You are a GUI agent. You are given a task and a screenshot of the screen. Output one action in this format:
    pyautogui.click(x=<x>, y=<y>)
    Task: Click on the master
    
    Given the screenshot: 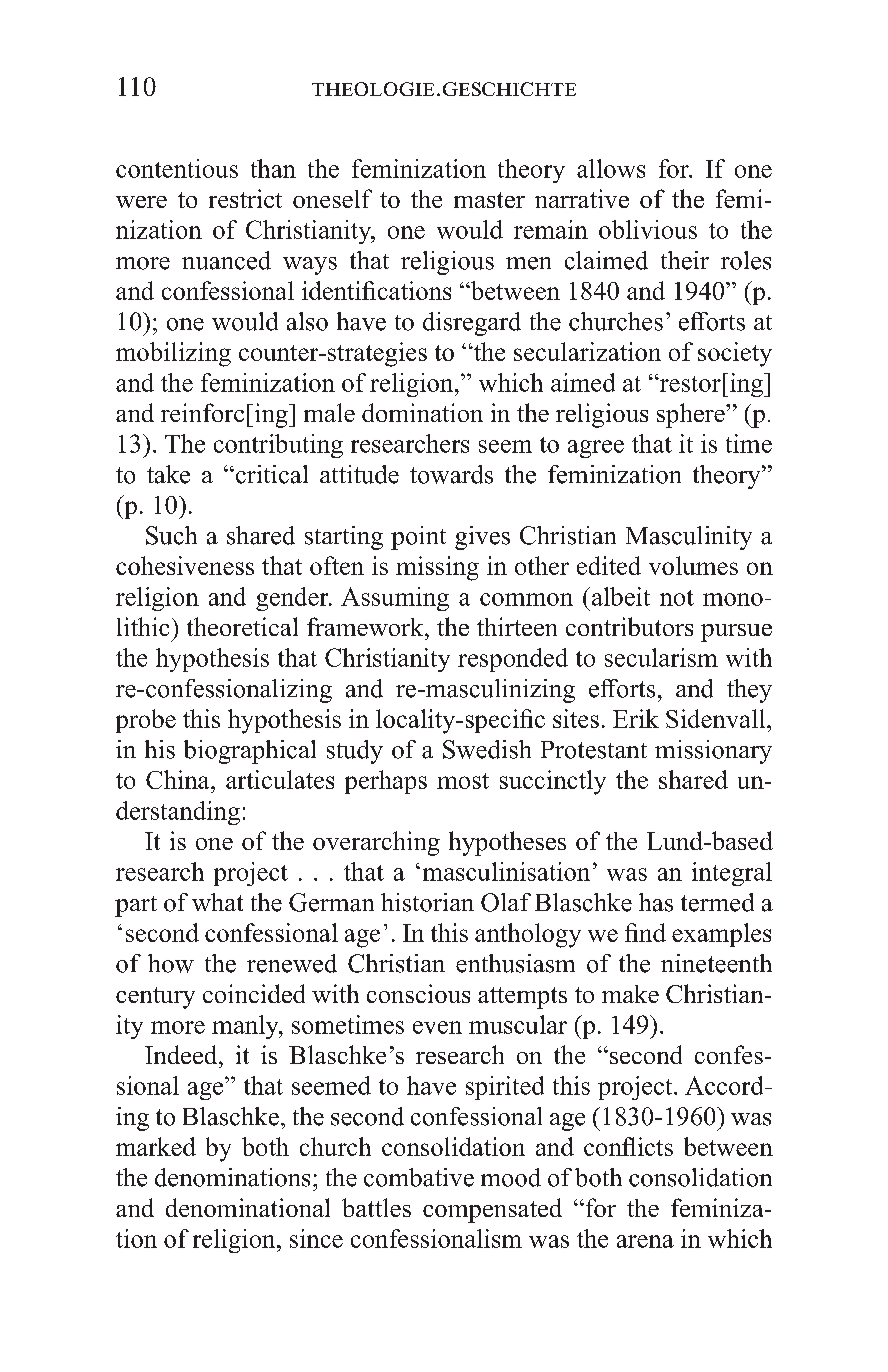 What is the action you would take?
    pyautogui.click(x=489, y=200)
